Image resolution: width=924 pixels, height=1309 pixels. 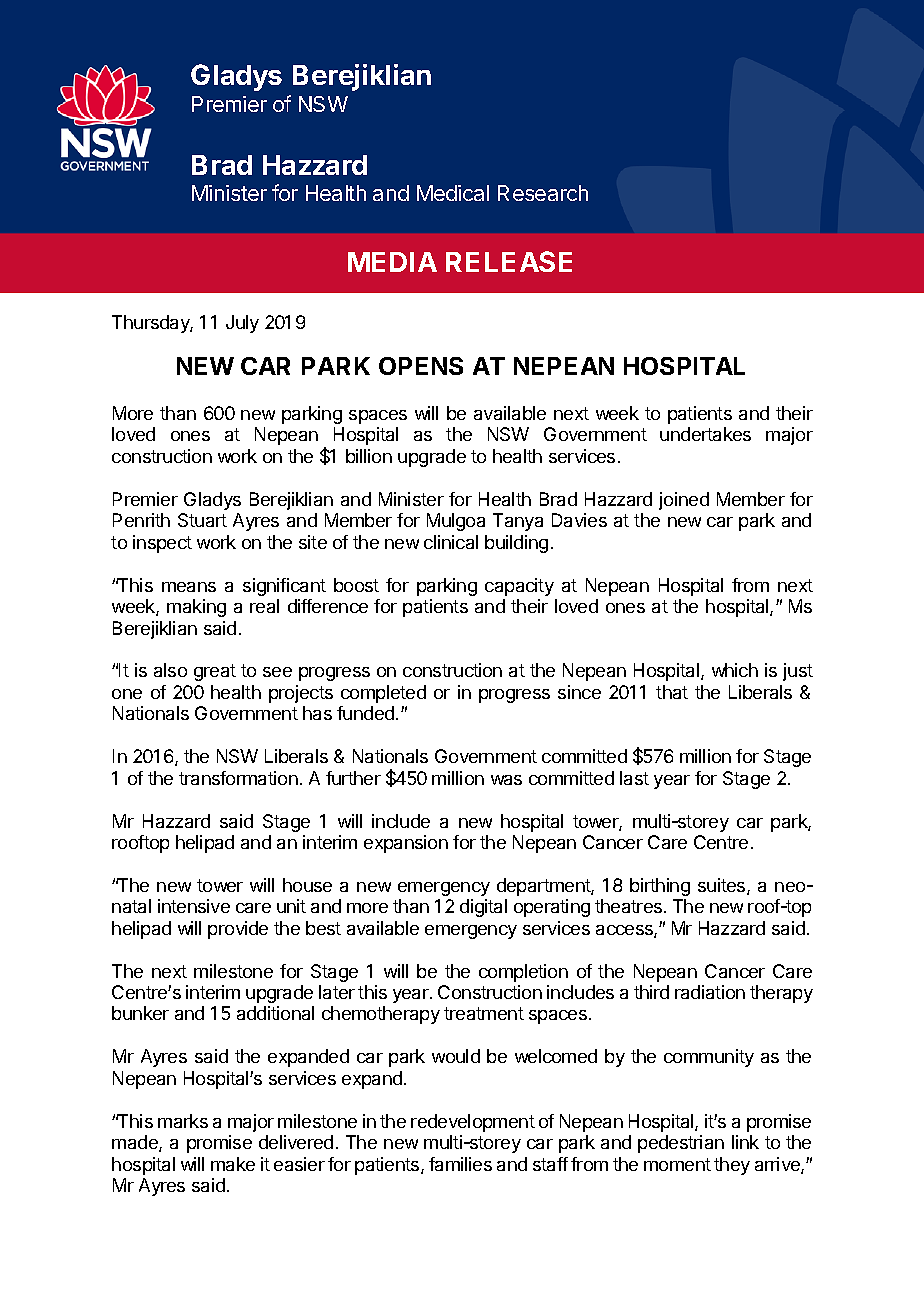 I want to click on joined, so click(x=684, y=501).
